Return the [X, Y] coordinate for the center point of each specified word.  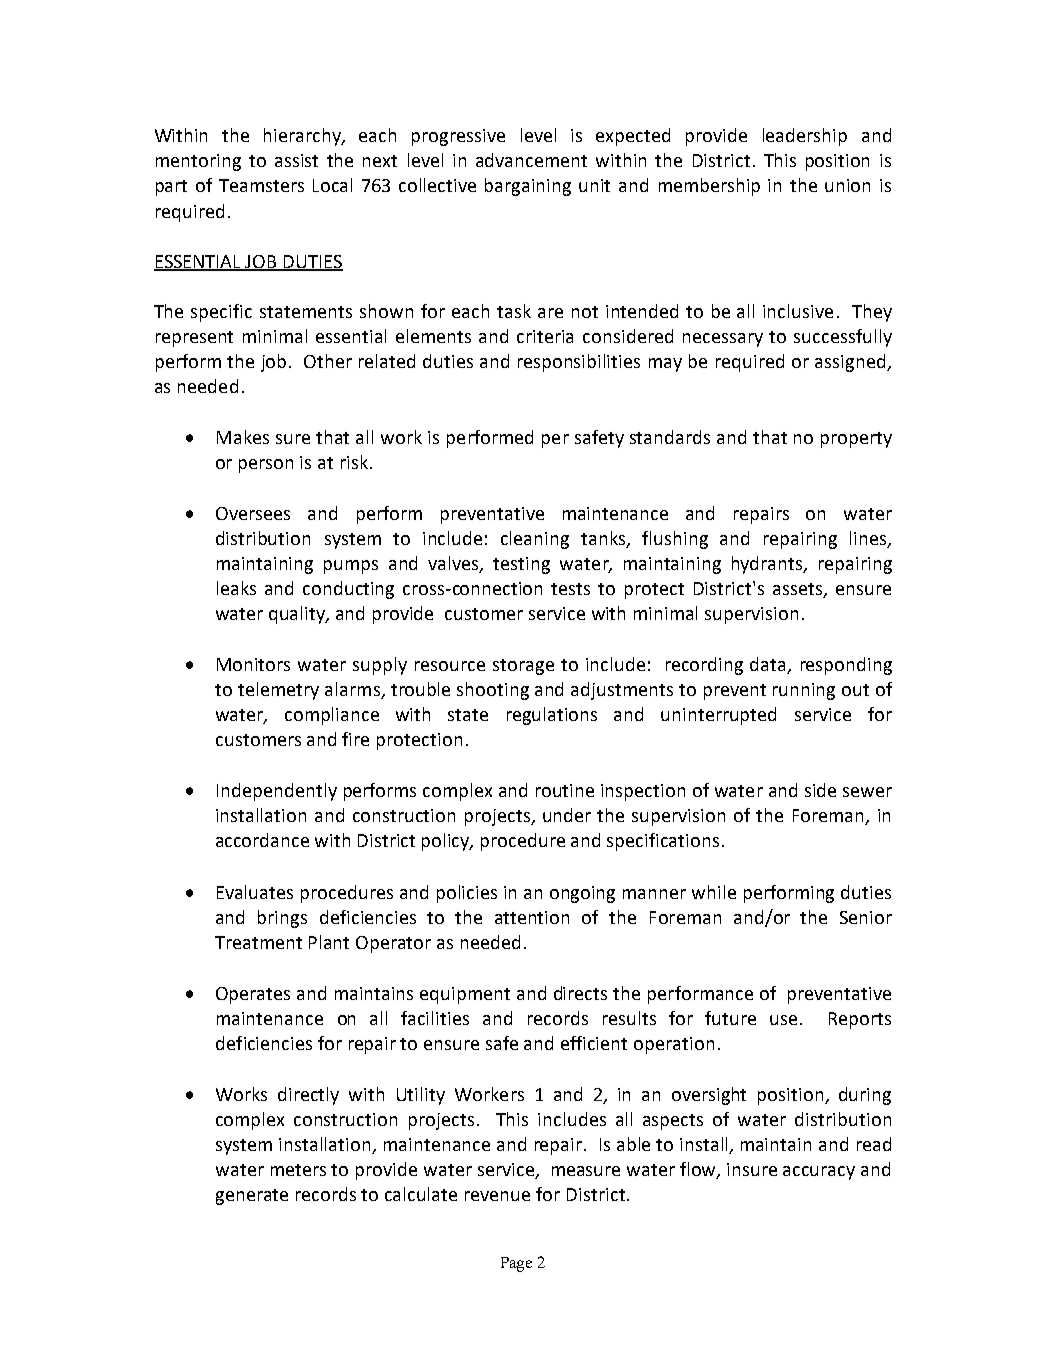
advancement [531, 160]
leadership [805, 137]
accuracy [819, 1173]
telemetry [278, 691]
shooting [493, 691]
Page [516, 1264]
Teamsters [261, 185]
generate [252, 1197]
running [804, 691]
